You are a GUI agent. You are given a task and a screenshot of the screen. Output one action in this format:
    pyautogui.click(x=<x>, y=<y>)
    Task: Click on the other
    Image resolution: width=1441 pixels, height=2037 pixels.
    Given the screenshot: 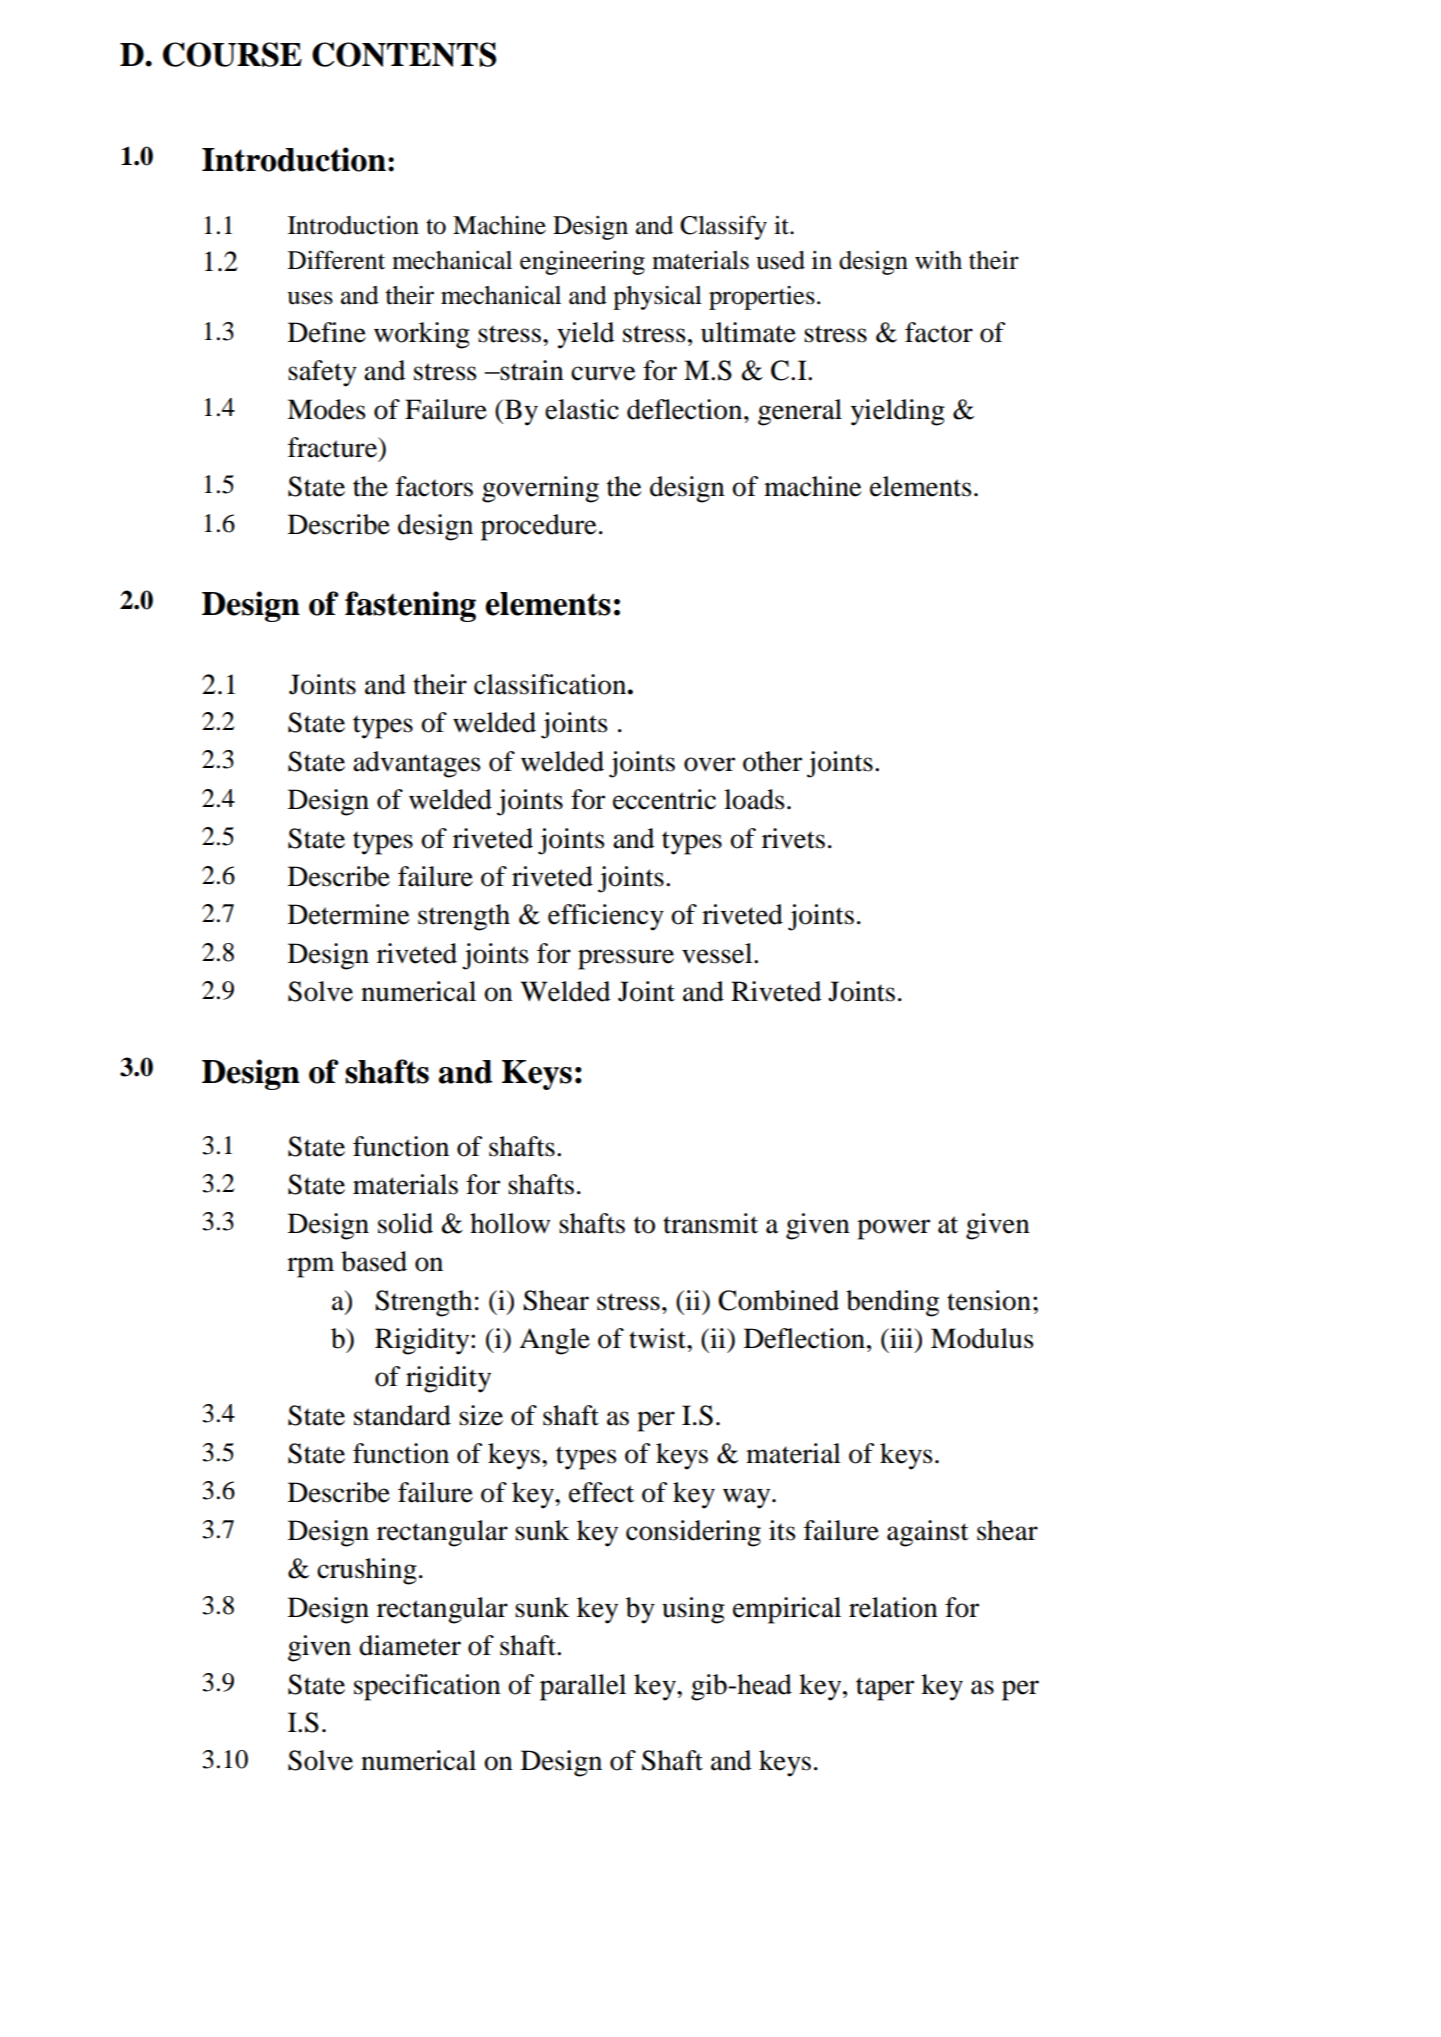 What is the action you would take?
    pyautogui.click(x=772, y=761)
